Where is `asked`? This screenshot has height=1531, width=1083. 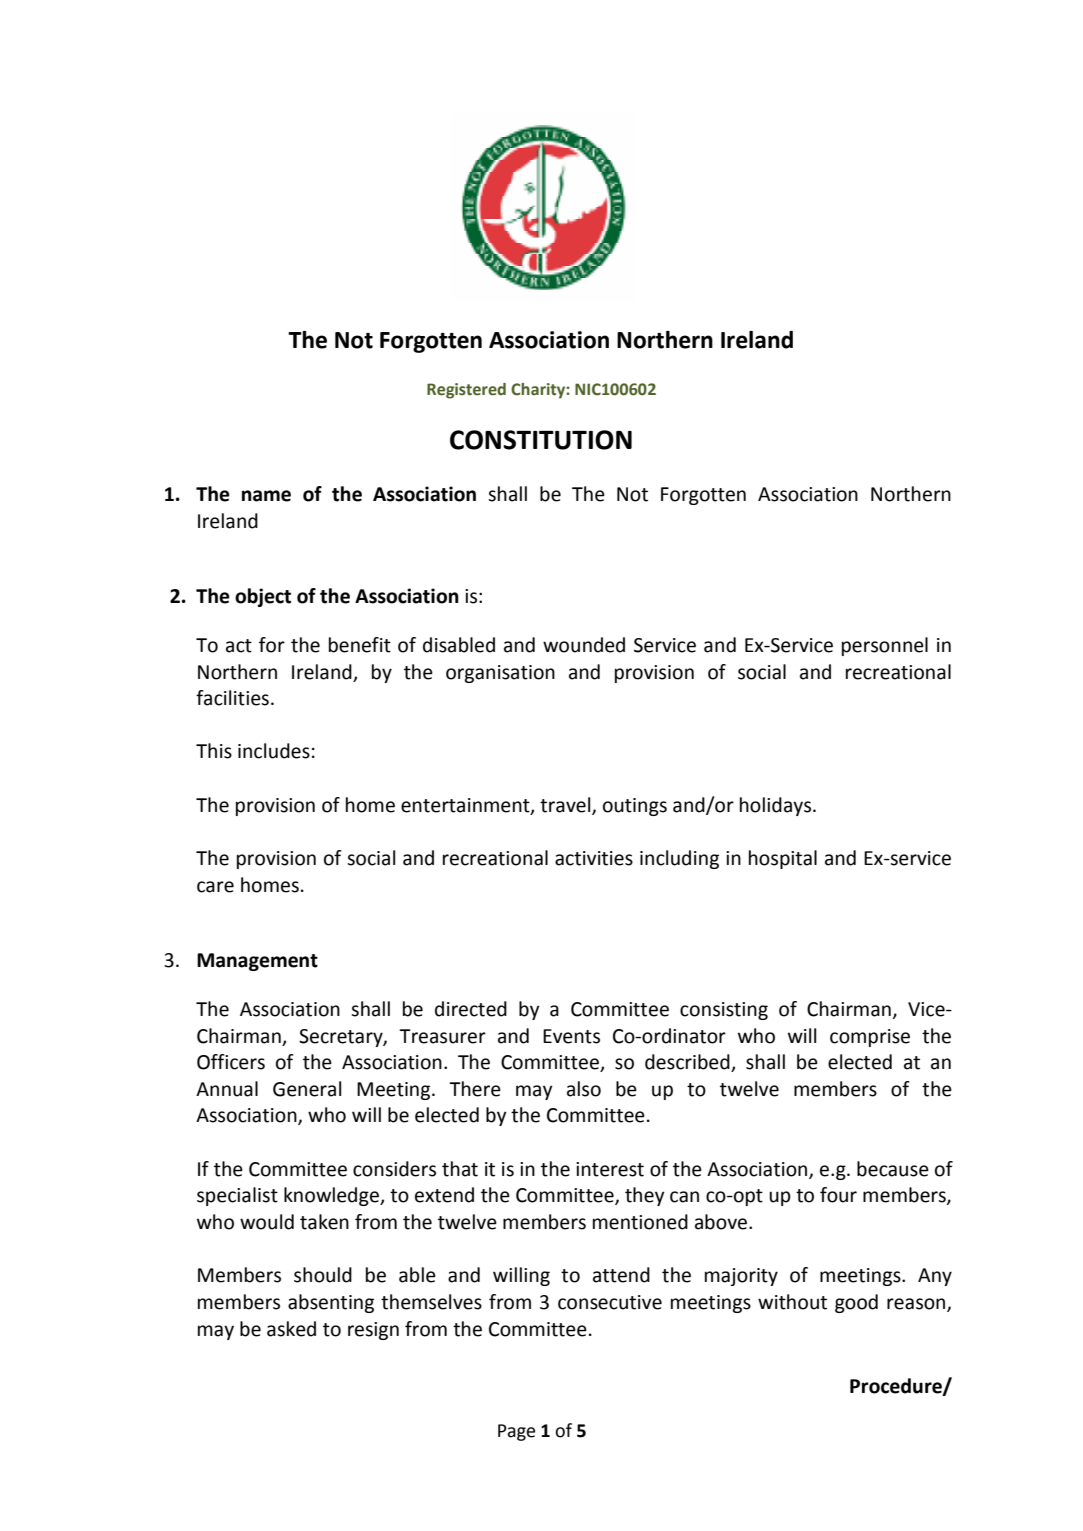 asked is located at coordinates (291, 1329).
